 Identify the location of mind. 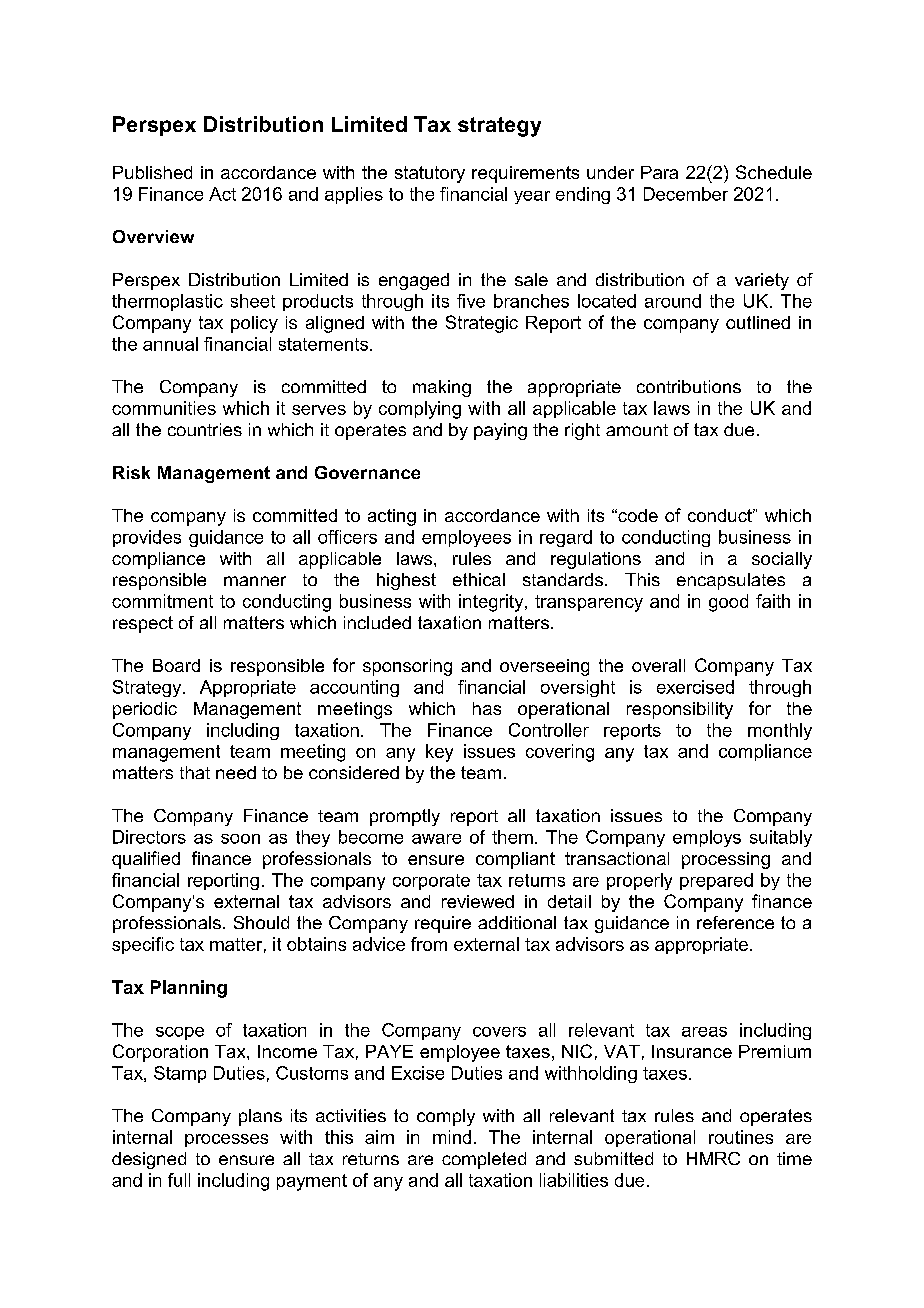
(452, 1137).
